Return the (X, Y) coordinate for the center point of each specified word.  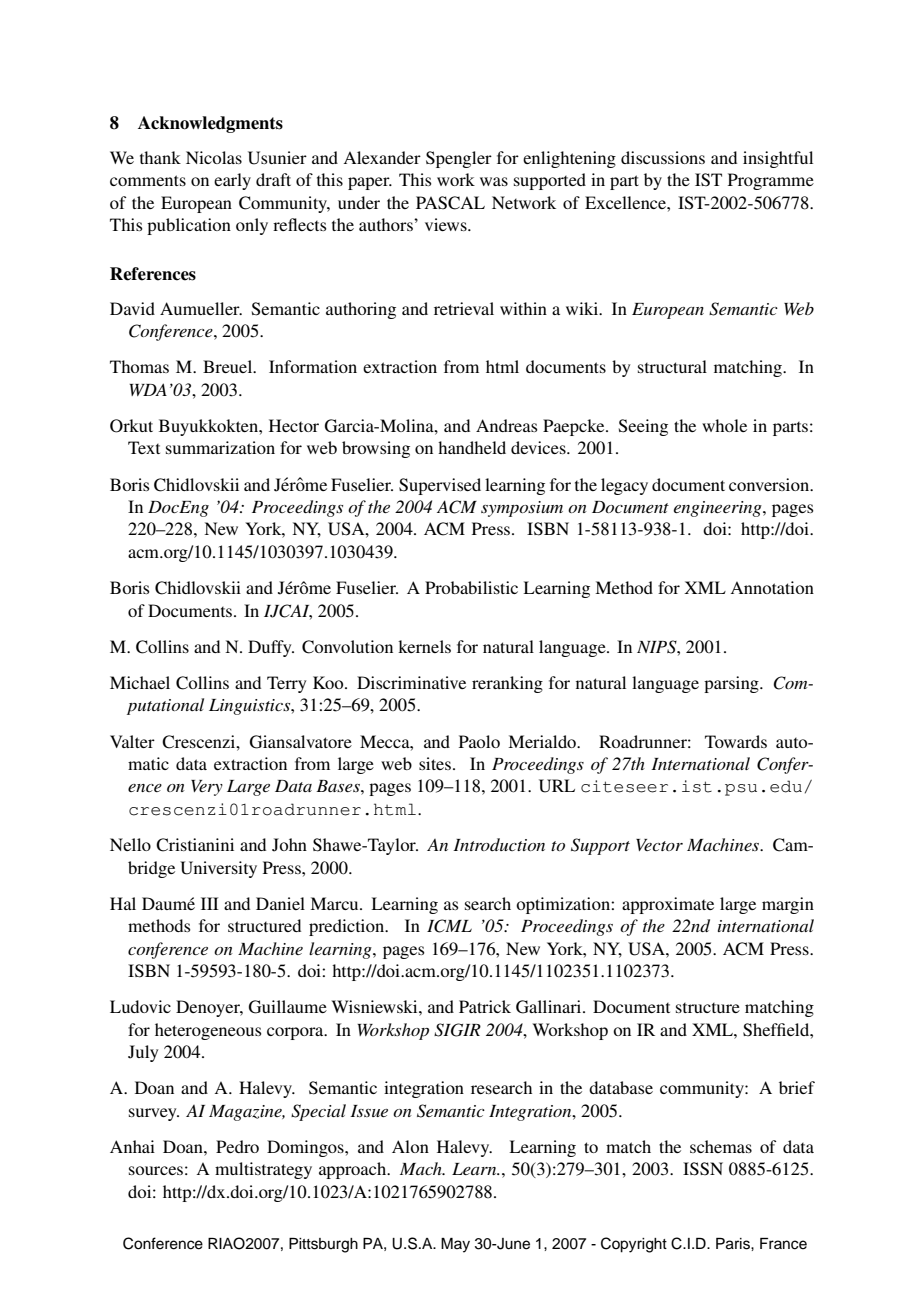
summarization (220, 447)
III (210, 903)
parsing (732, 684)
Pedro (237, 1146)
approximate (668, 905)
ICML (449, 926)
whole (724, 425)
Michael (140, 682)
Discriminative (411, 682)
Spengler (459, 159)
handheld (472, 447)
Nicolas (214, 157)
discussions (663, 157)
